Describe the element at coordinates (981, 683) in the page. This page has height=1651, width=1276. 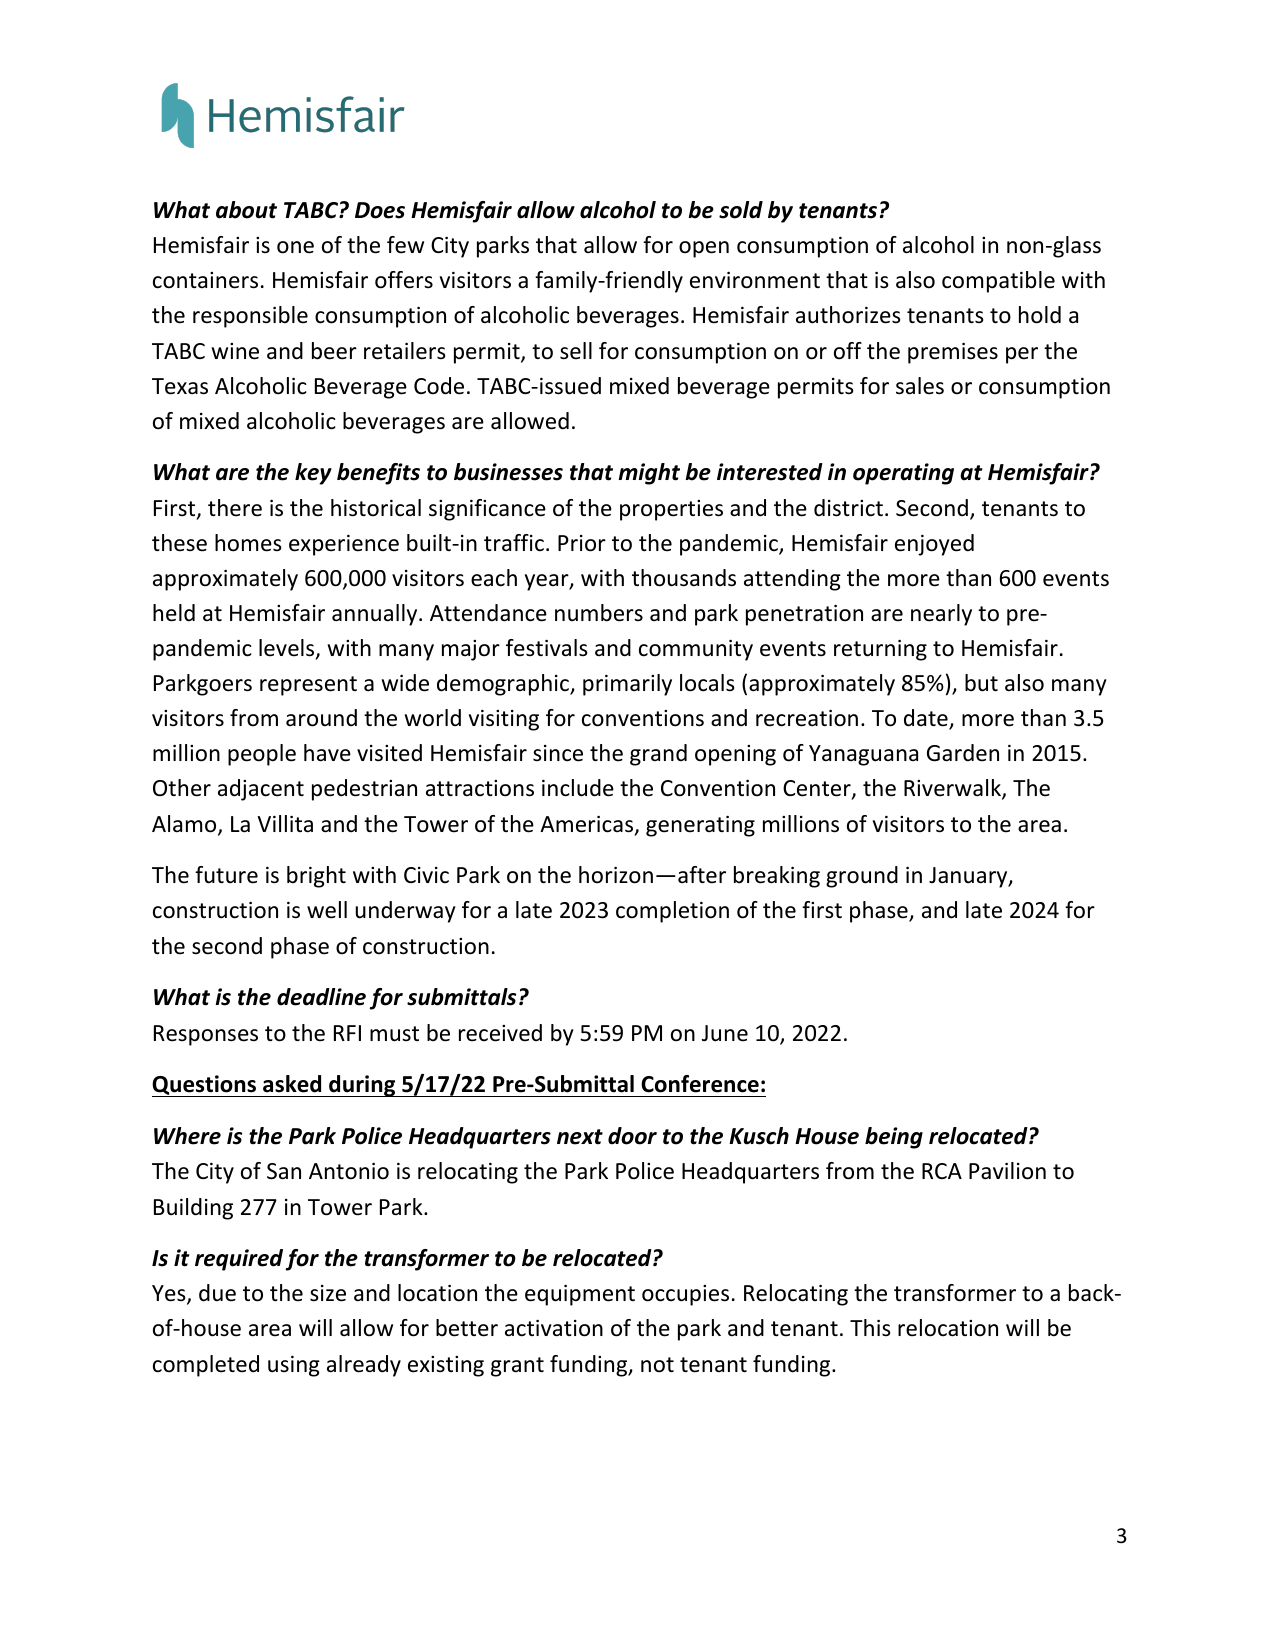
I see `but` at that location.
